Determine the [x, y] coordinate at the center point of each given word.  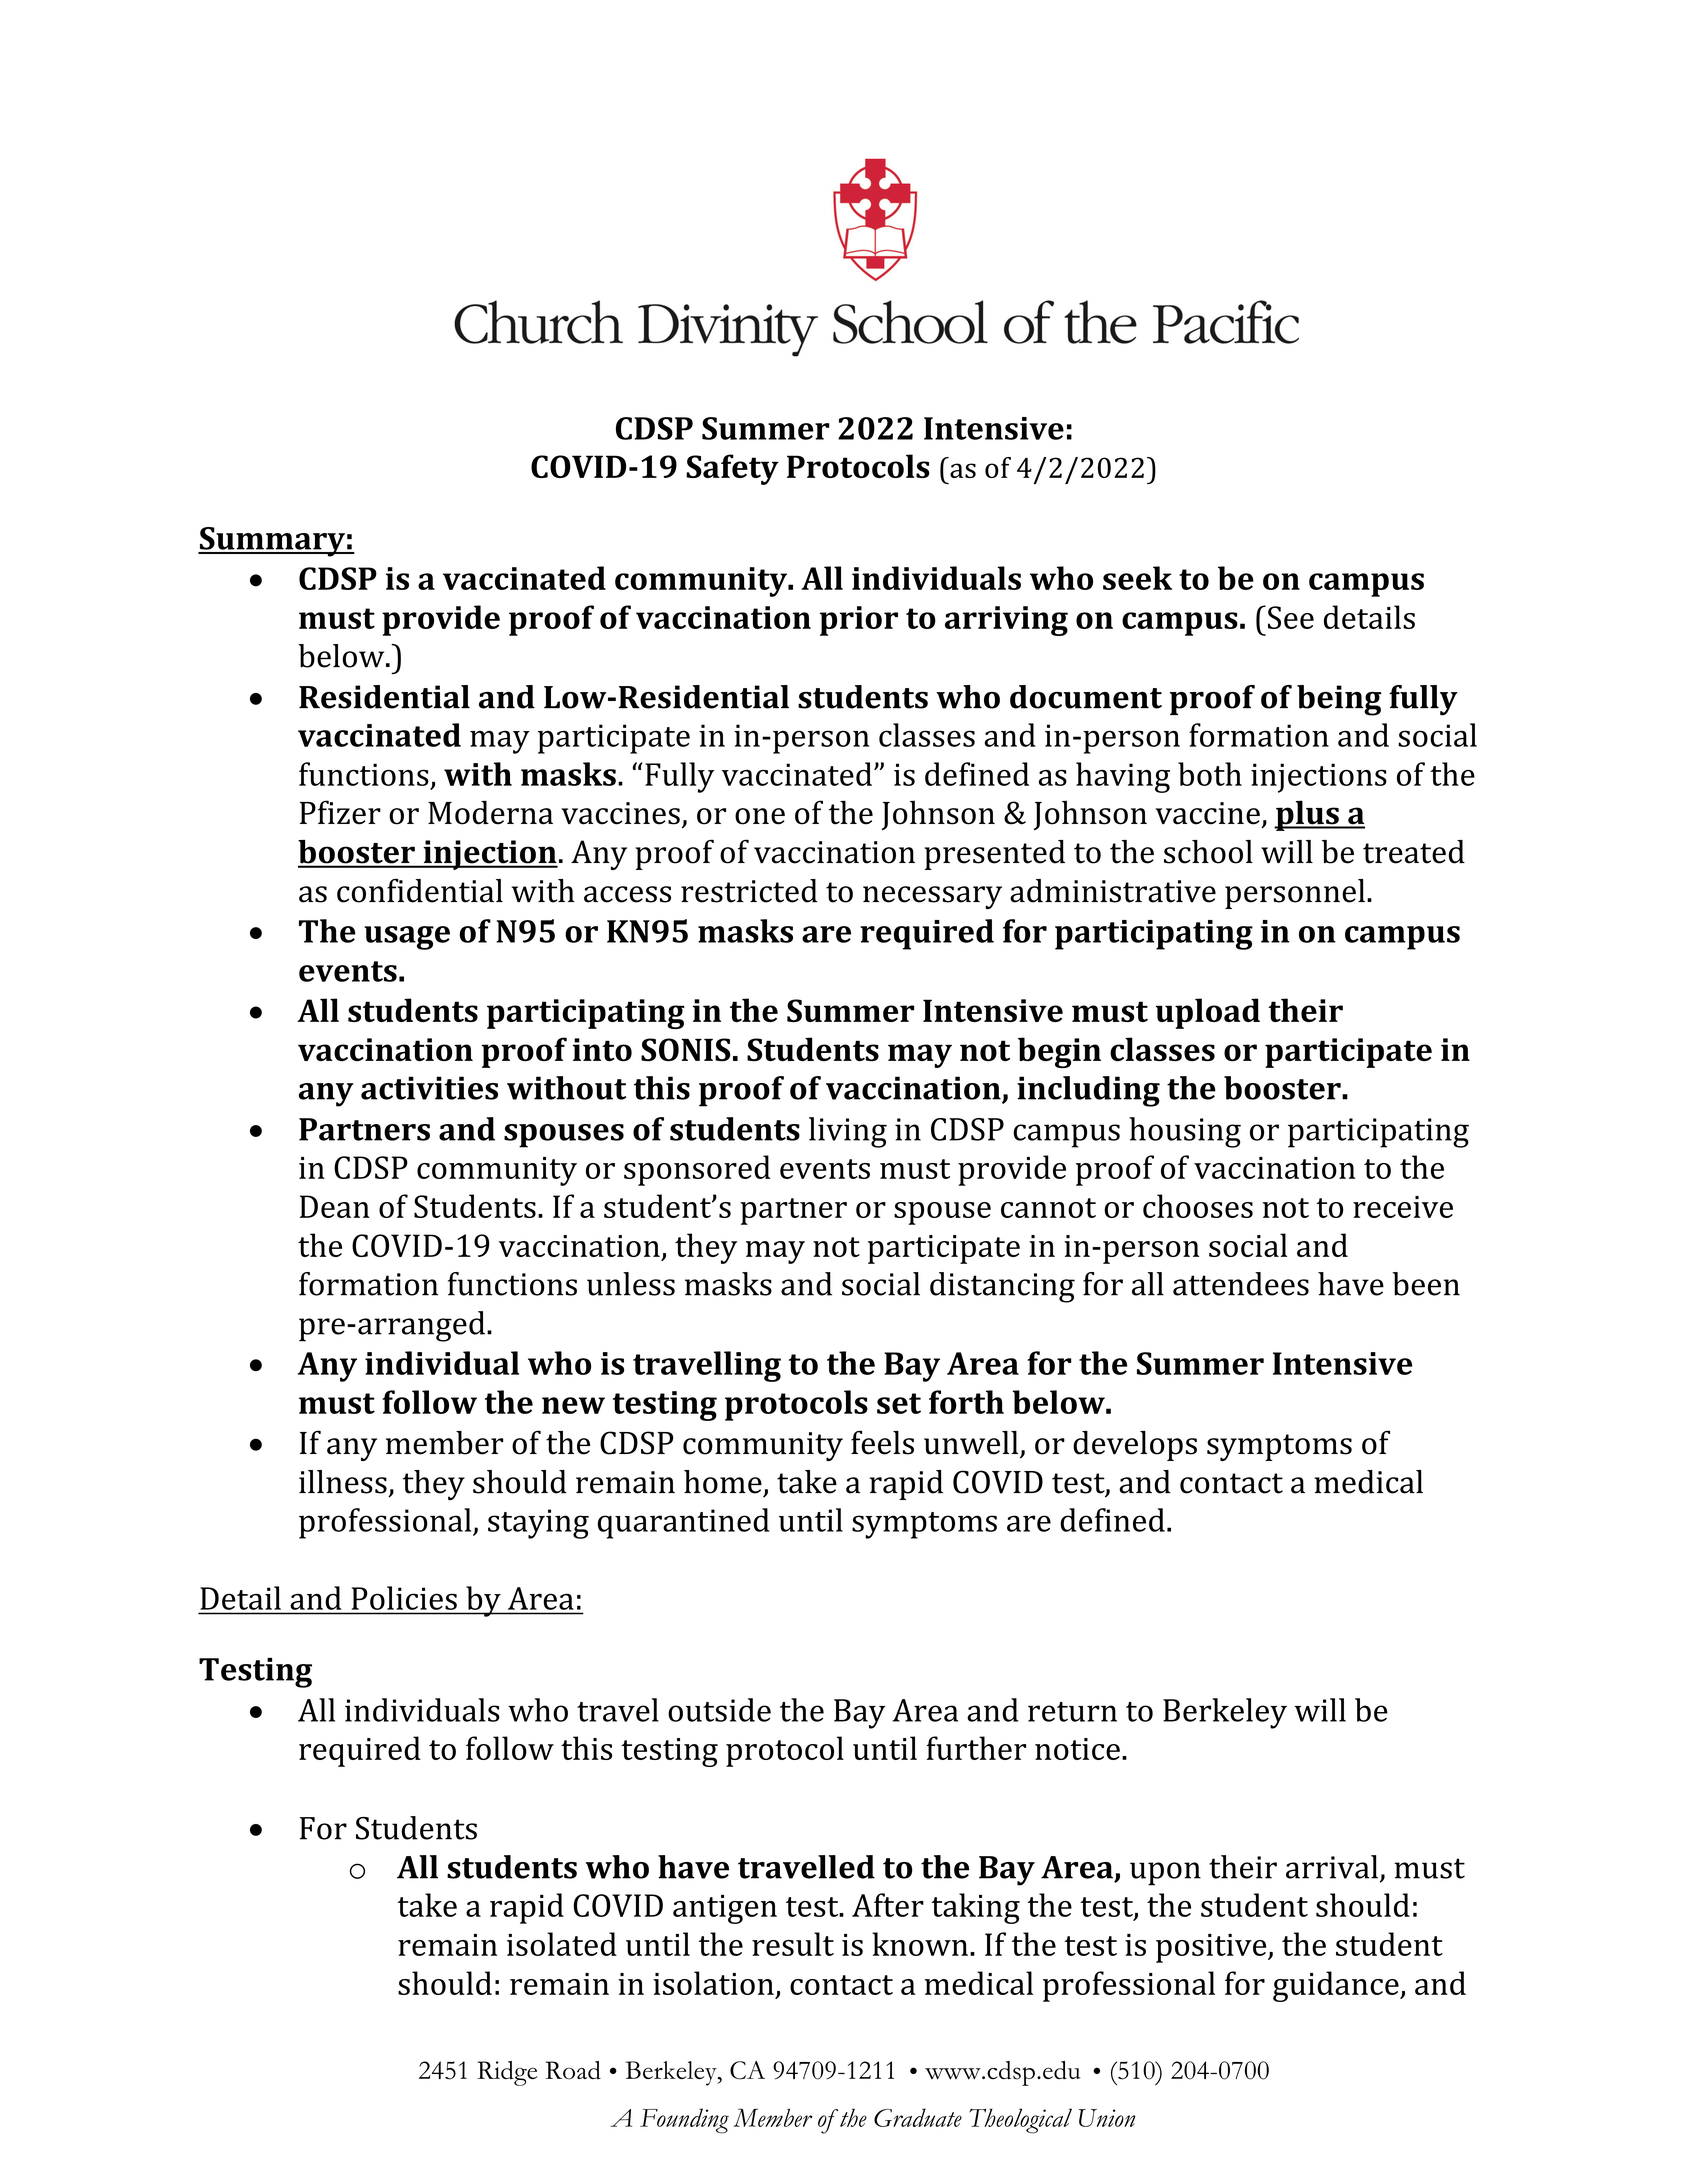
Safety [732, 469]
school [1208, 852]
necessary [932, 897]
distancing [1002, 1287]
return [1072, 1712]
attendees [1241, 1284]
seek [1137, 578]
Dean [335, 1206]
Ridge [507, 2073]
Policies [404, 1598]
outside [719, 1710]
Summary [272, 542]
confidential [420, 891]
